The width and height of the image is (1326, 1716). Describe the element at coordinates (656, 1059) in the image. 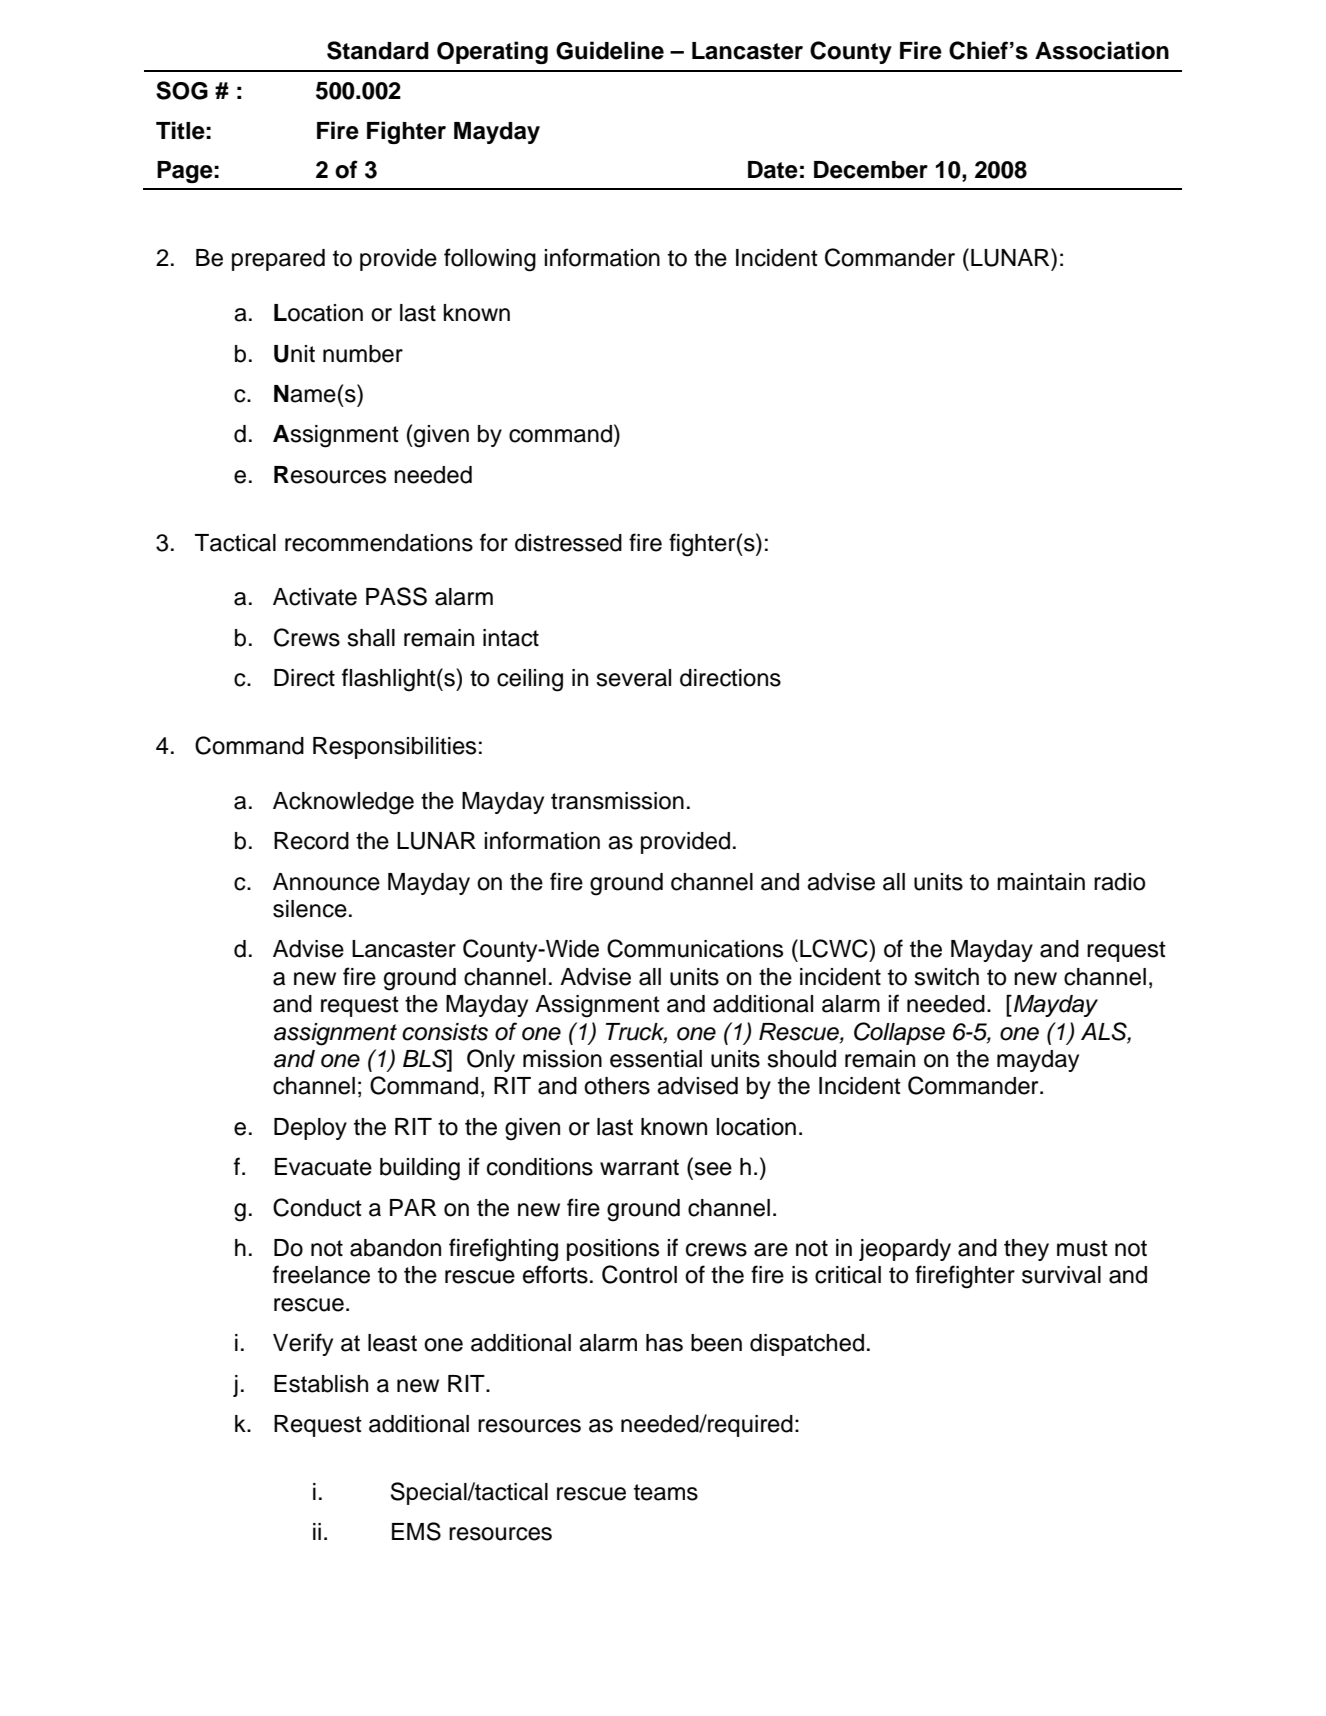

I see `essential` at that location.
